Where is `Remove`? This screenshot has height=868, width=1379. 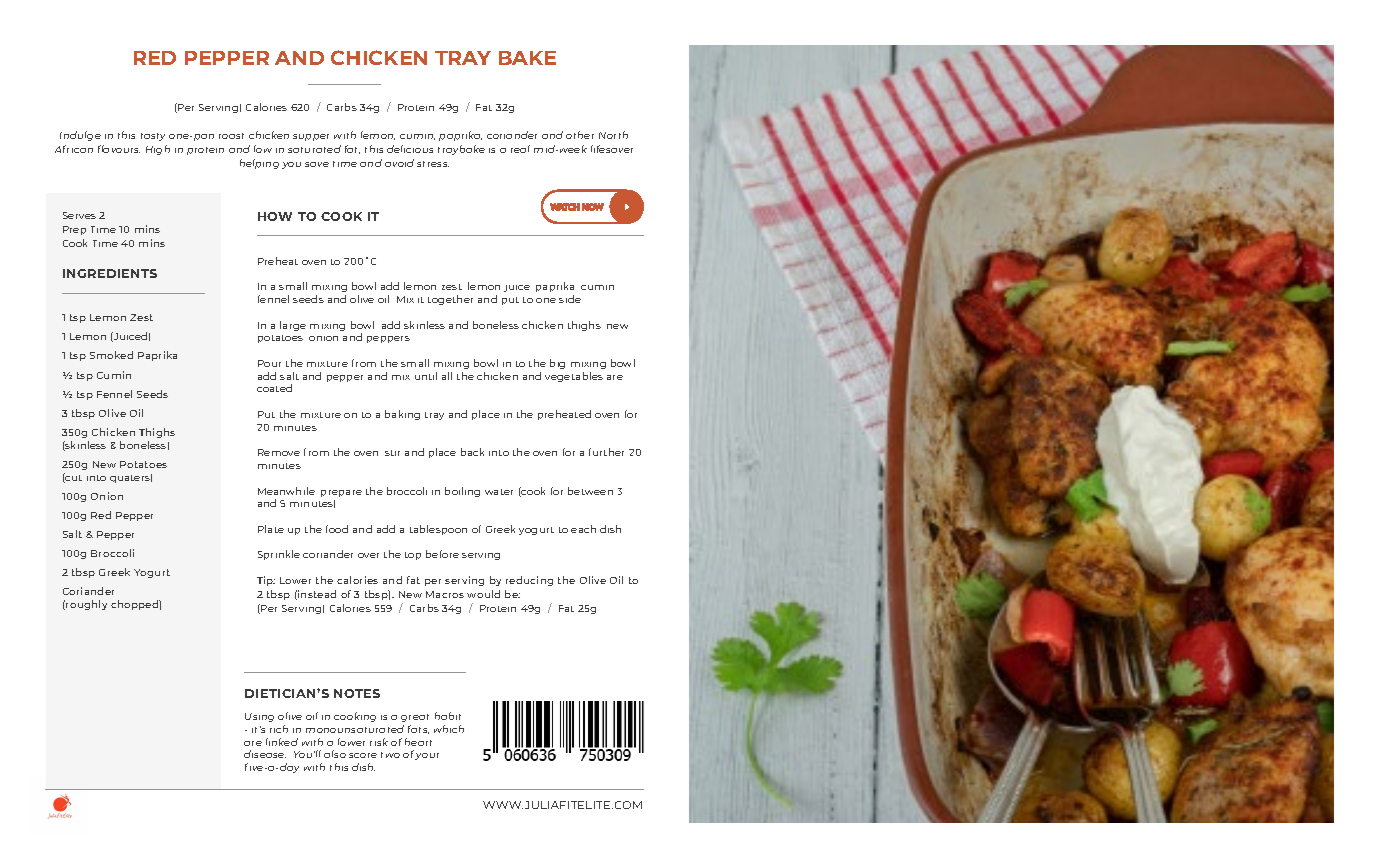 Remove is located at coordinates (279, 452).
